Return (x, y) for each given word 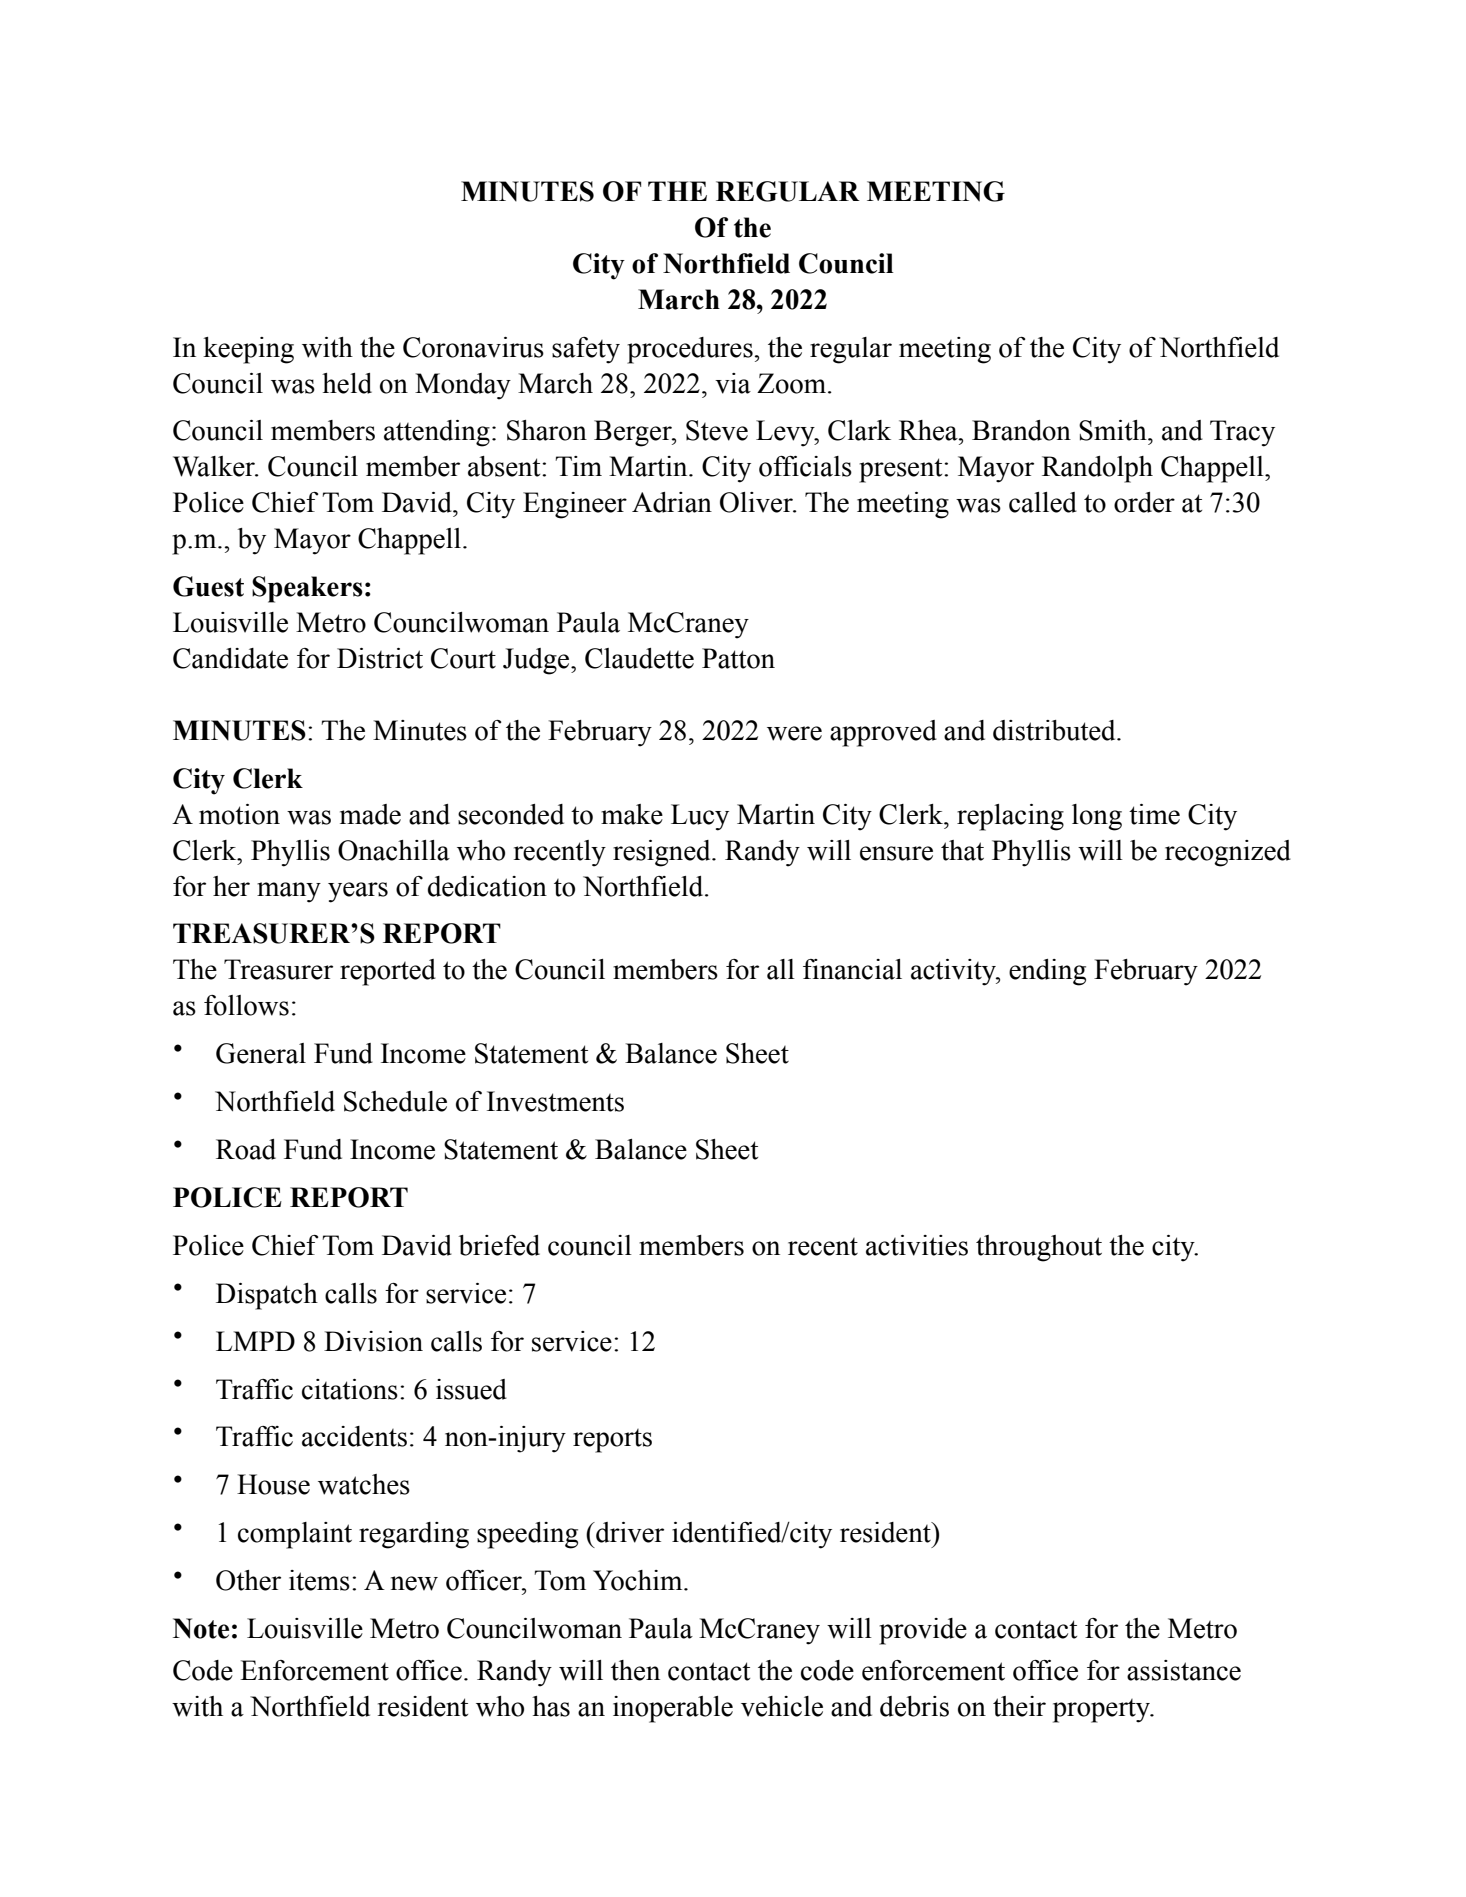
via (733, 383)
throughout (1039, 1248)
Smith (1114, 430)
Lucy (700, 817)
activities (917, 1245)
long (1097, 817)
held (347, 383)
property (1103, 1711)
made (370, 814)
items (319, 1580)
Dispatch (267, 1296)
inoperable (673, 1709)
